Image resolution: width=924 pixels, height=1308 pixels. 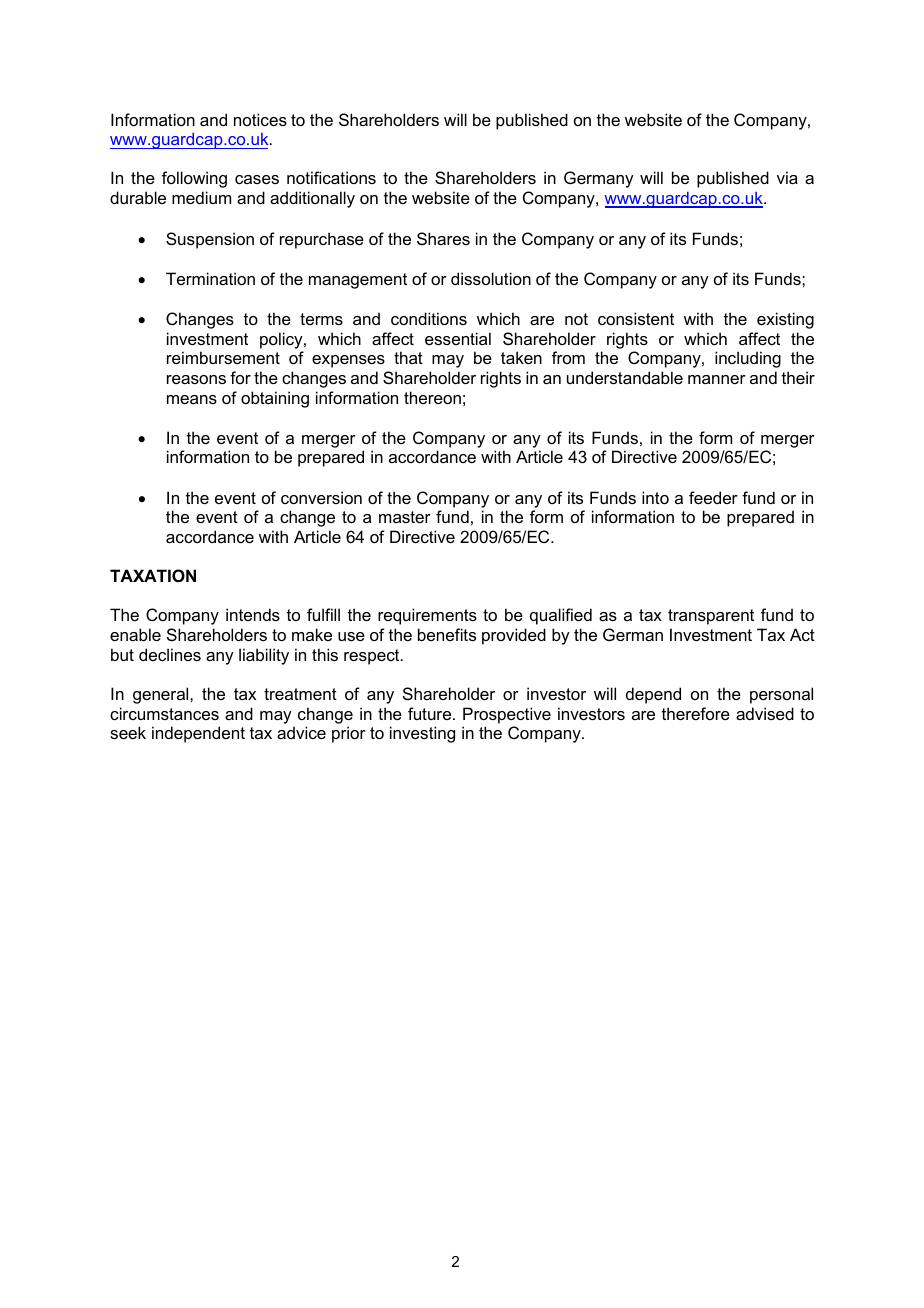 I want to click on reasons, so click(x=196, y=379).
